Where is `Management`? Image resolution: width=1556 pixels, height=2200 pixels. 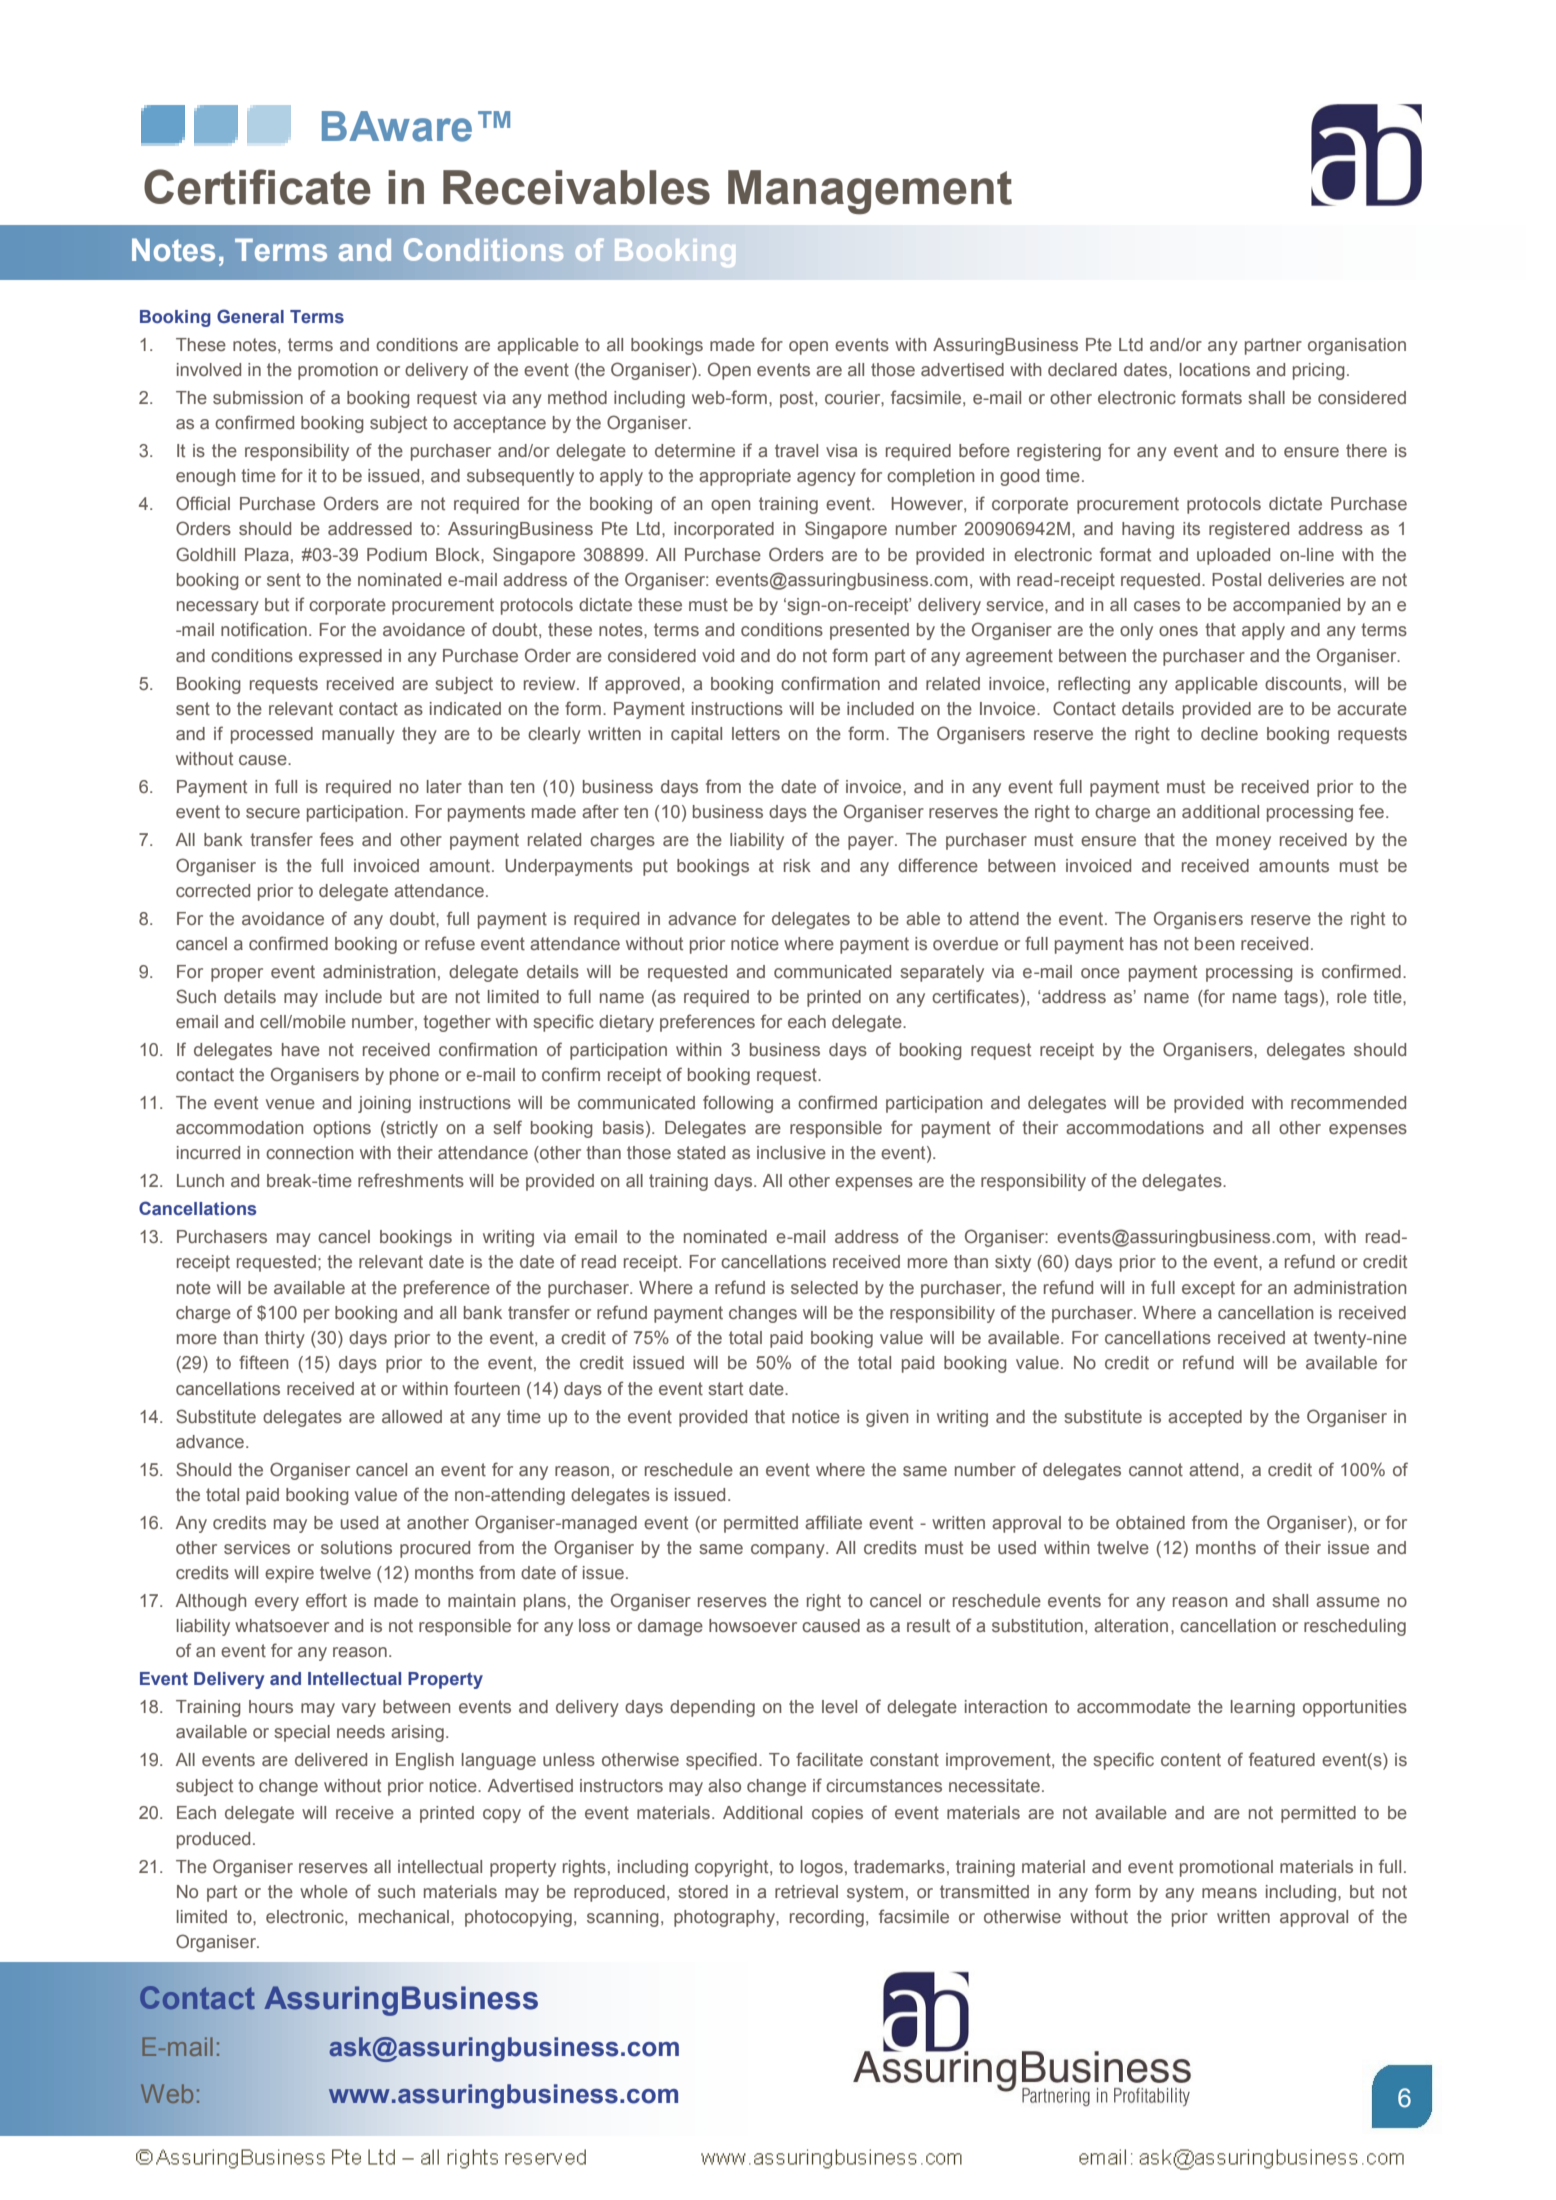
Management is located at coordinates (870, 192).
